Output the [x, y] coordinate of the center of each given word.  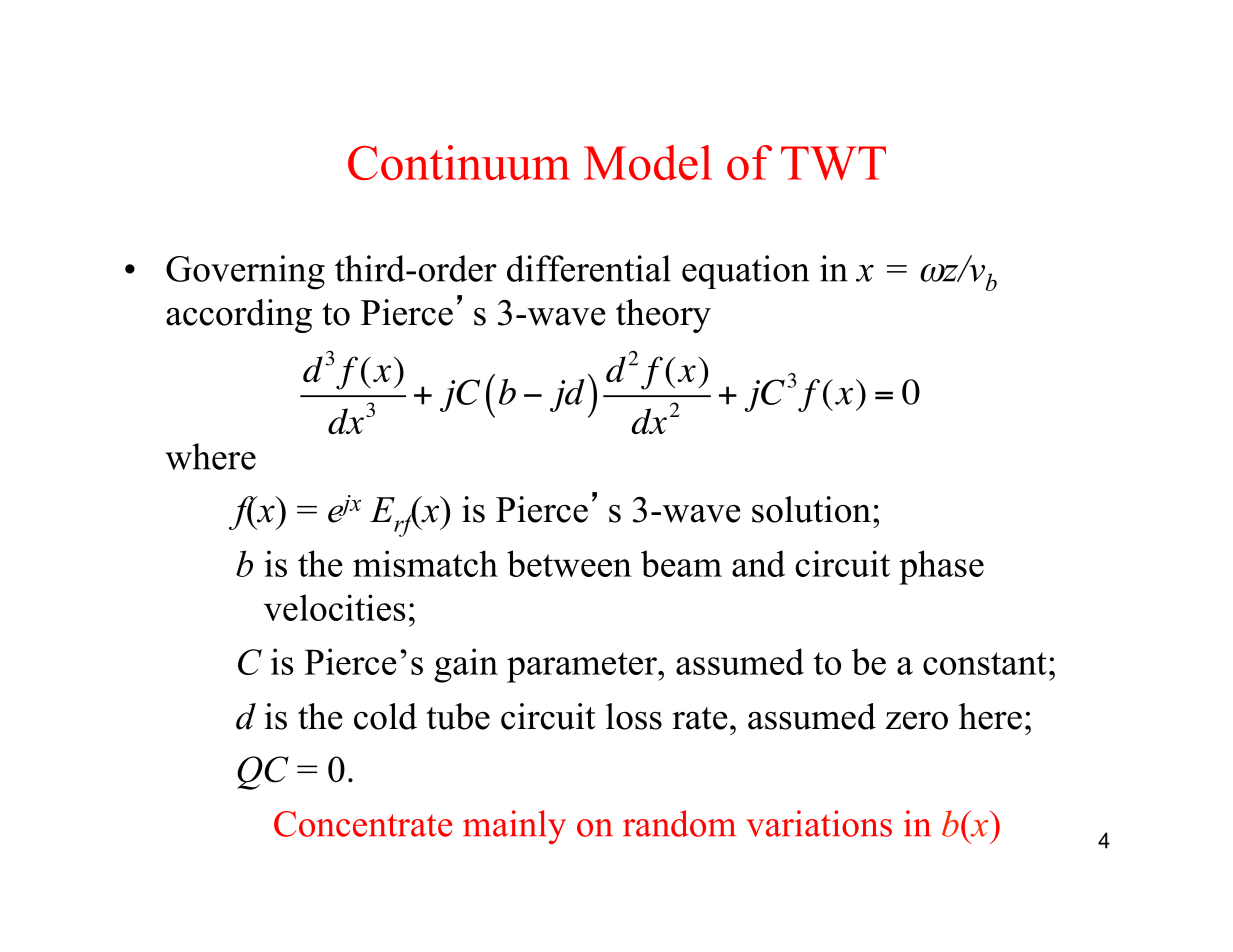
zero [916, 721]
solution [811, 509]
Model [648, 162]
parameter [583, 667]
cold [385, 716]
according [239, 316]
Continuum [459, 162]
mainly [514, 827]
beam [681, 563]
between [569, 563]
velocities [334, 607]
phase [941, 567]
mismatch [425, 563]
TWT [833, 163]
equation [746, 272]
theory [663, 316]
